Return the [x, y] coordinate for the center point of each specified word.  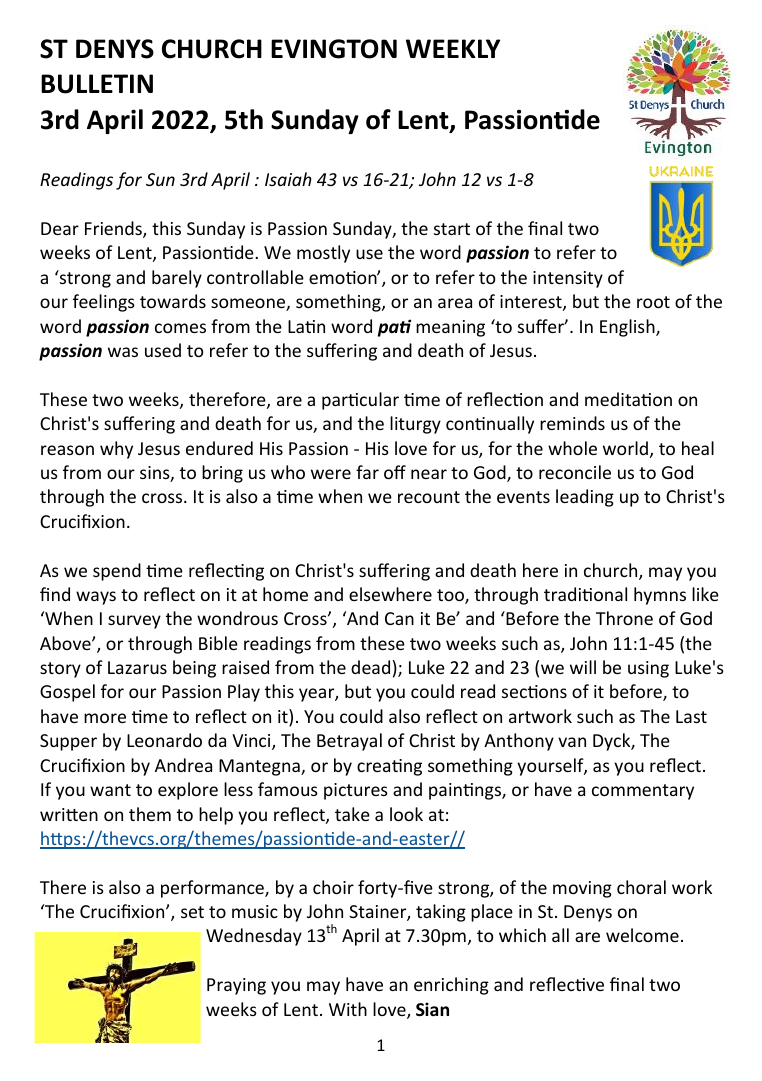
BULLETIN [97, 84]
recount [429, 497]
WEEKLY [453, 48]
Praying [236, 986]
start [452, 229]
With [348, 1009]
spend [117, 572]
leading [585, 498]
